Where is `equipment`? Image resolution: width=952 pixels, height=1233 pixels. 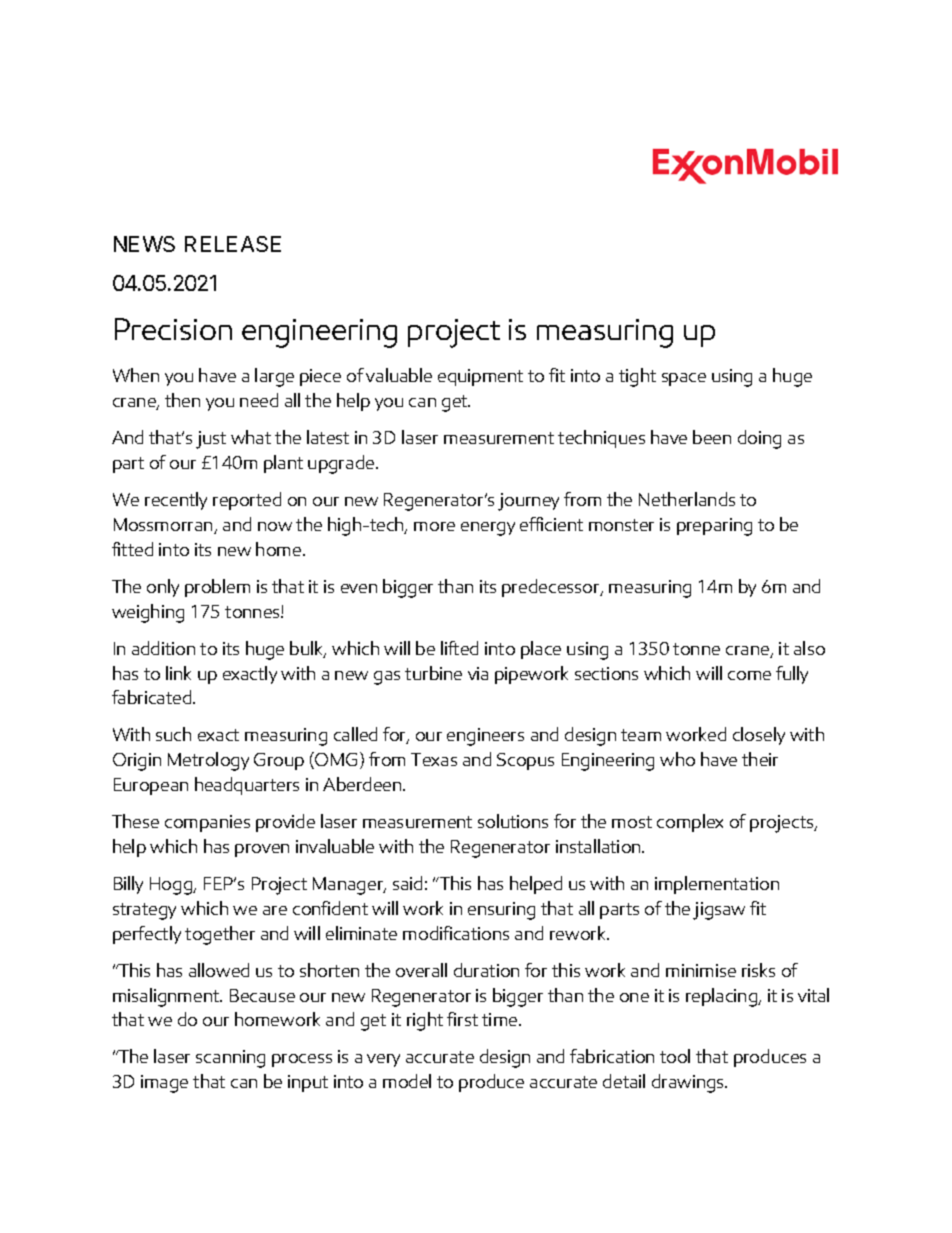 equipment is located at coordinates (480, 377).
